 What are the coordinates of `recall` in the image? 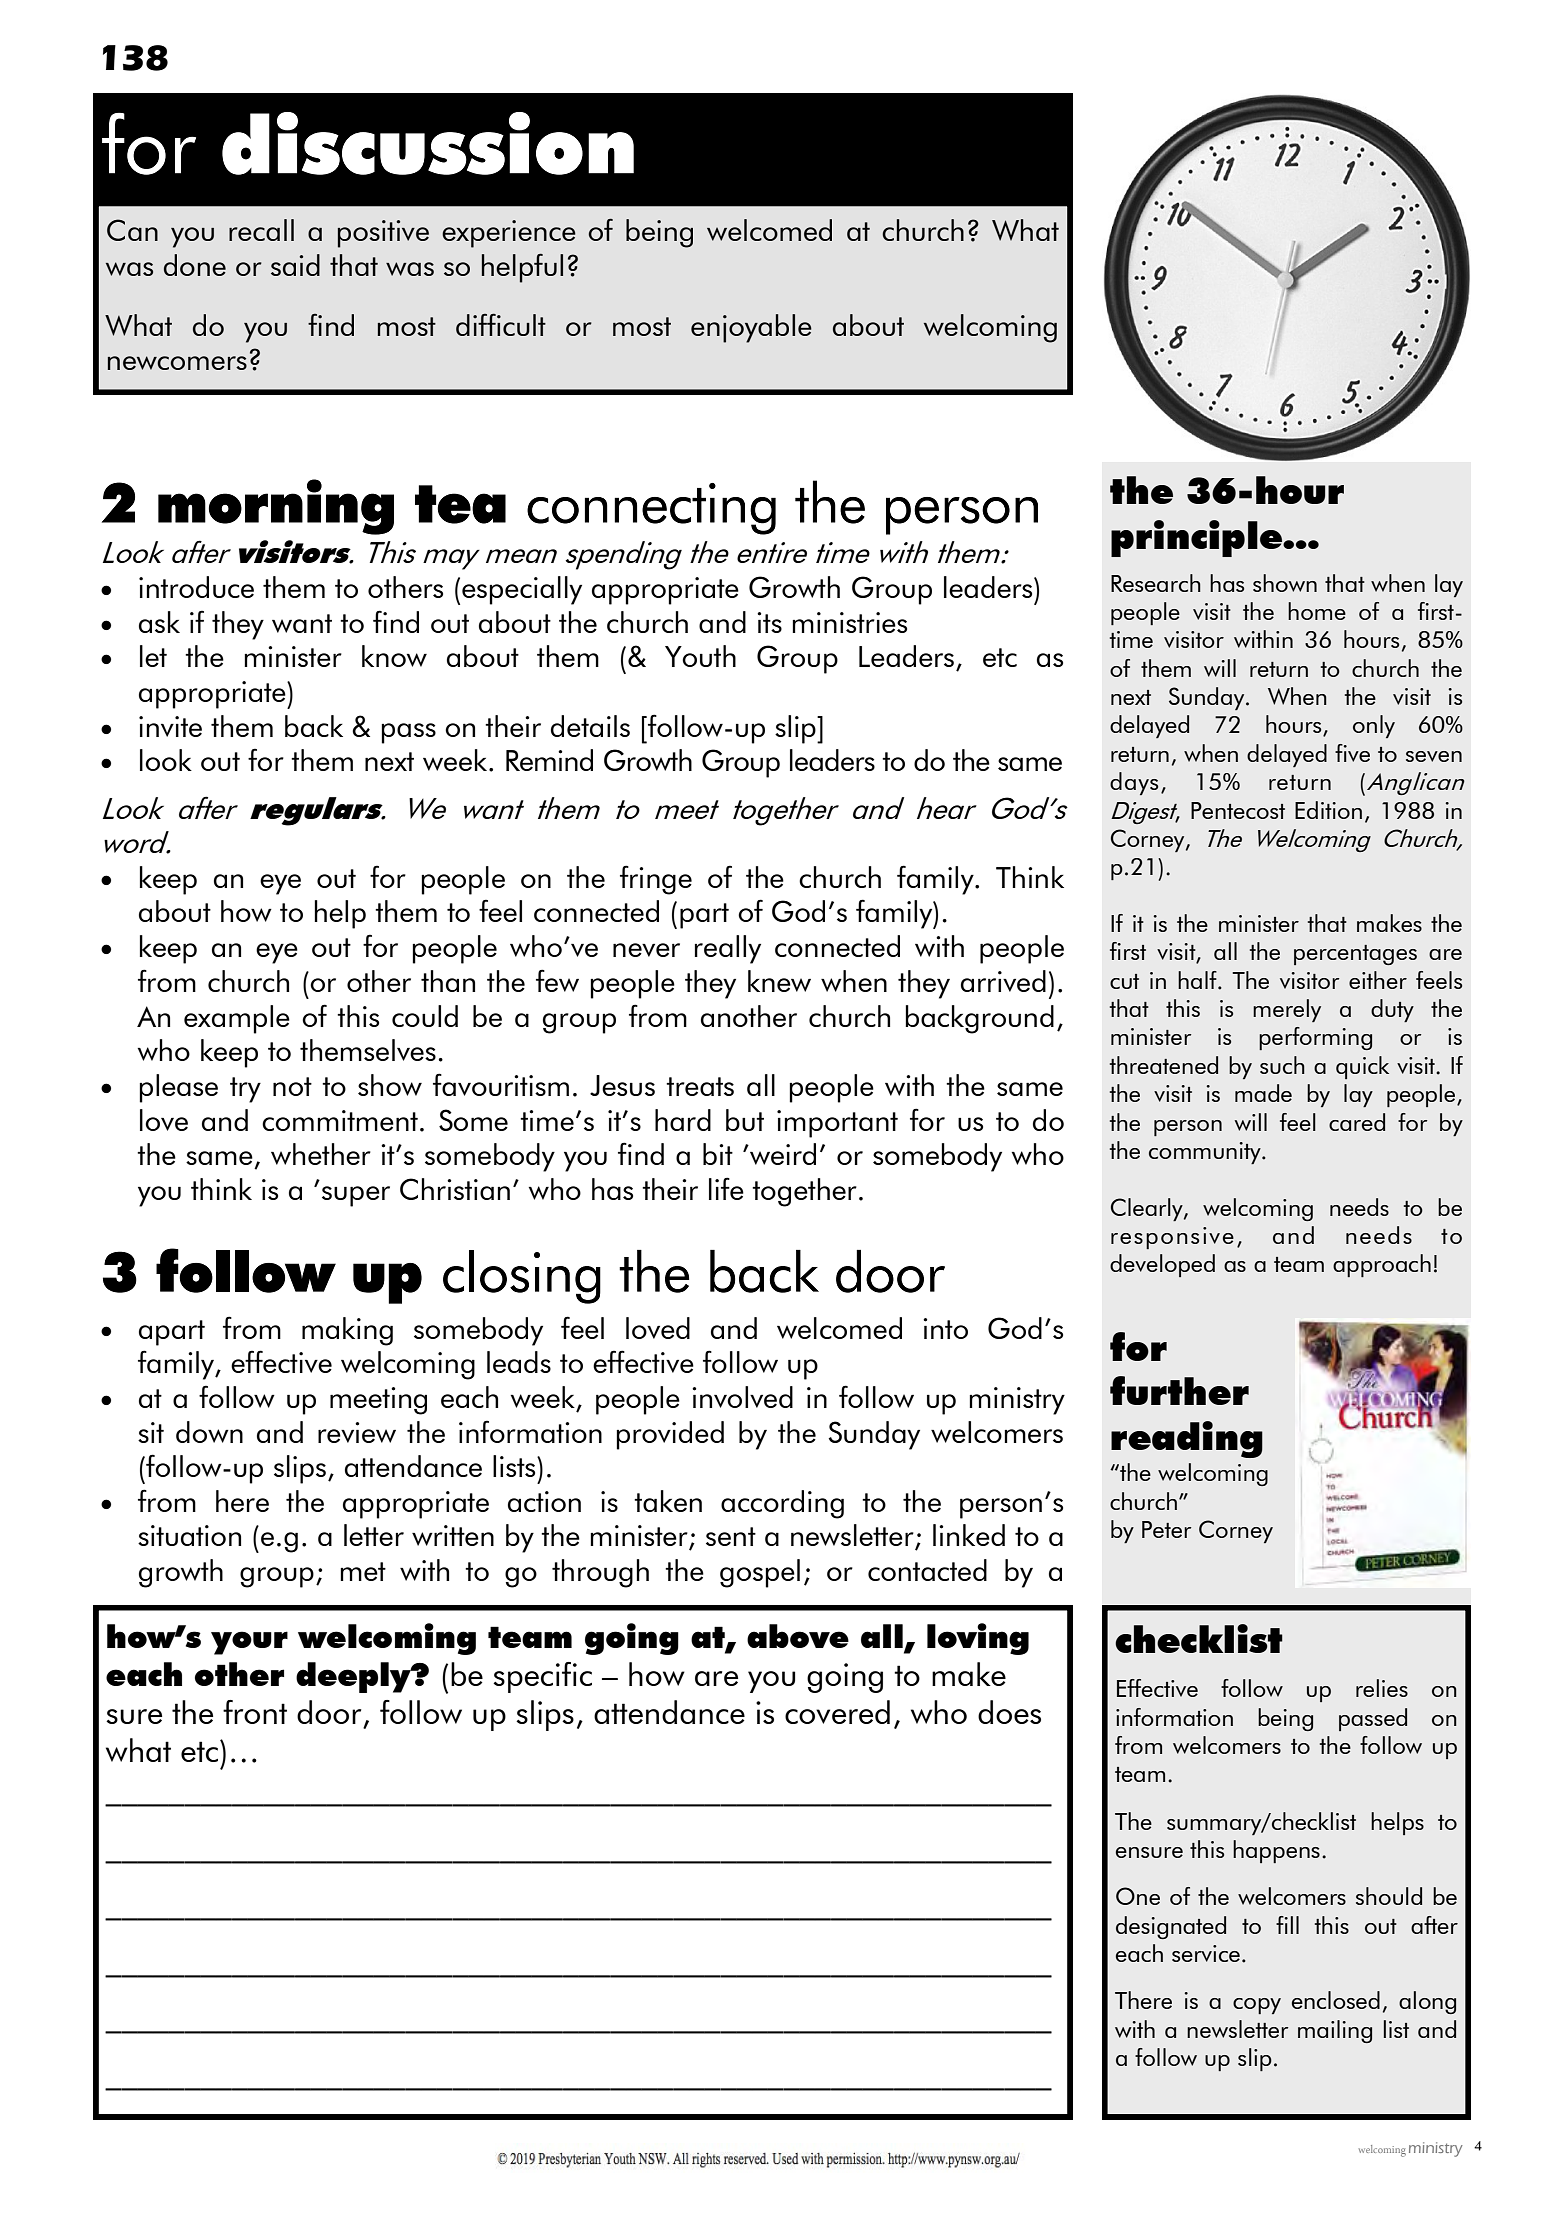 It's located at (261, 230).
